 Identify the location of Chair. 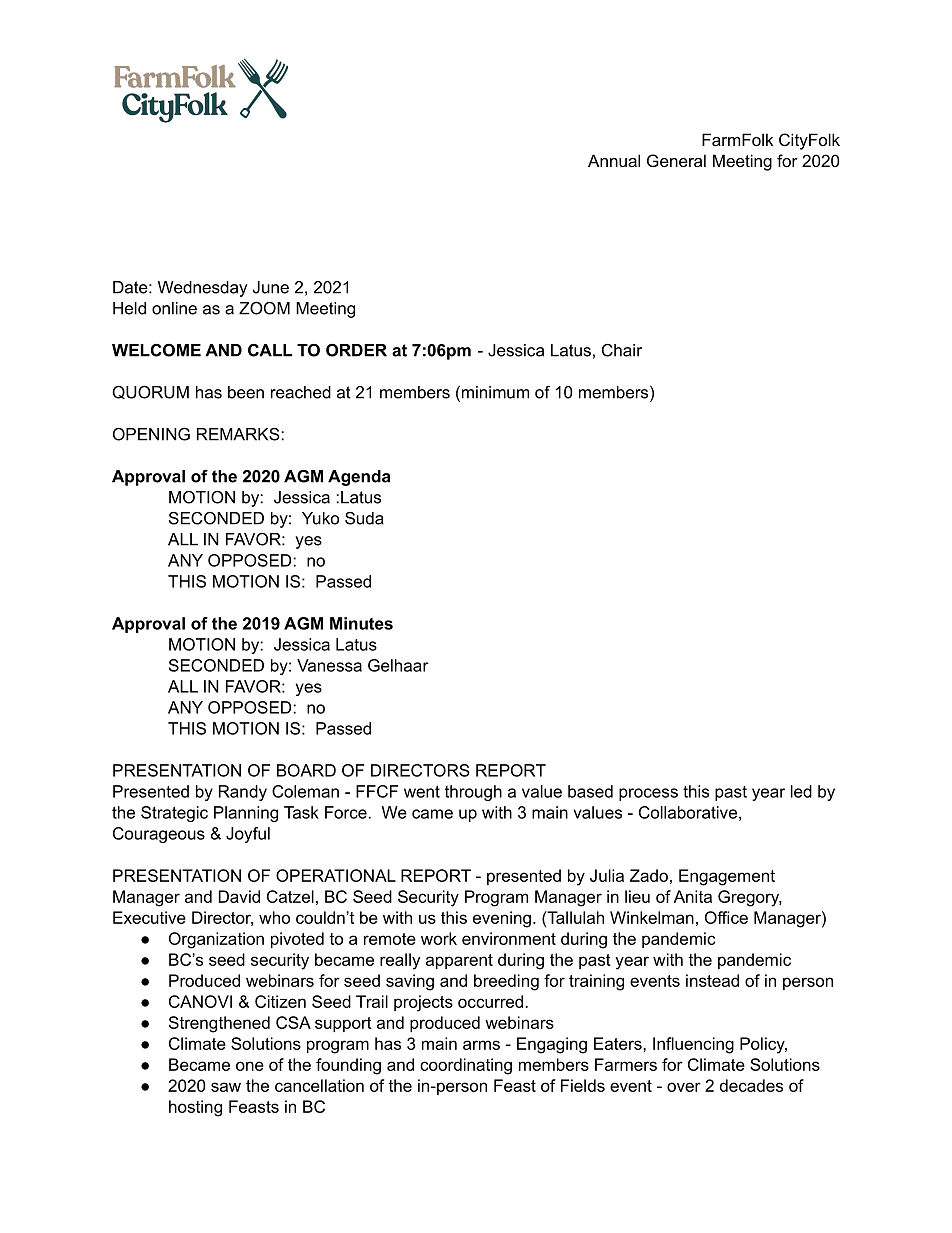
(622, 350).
